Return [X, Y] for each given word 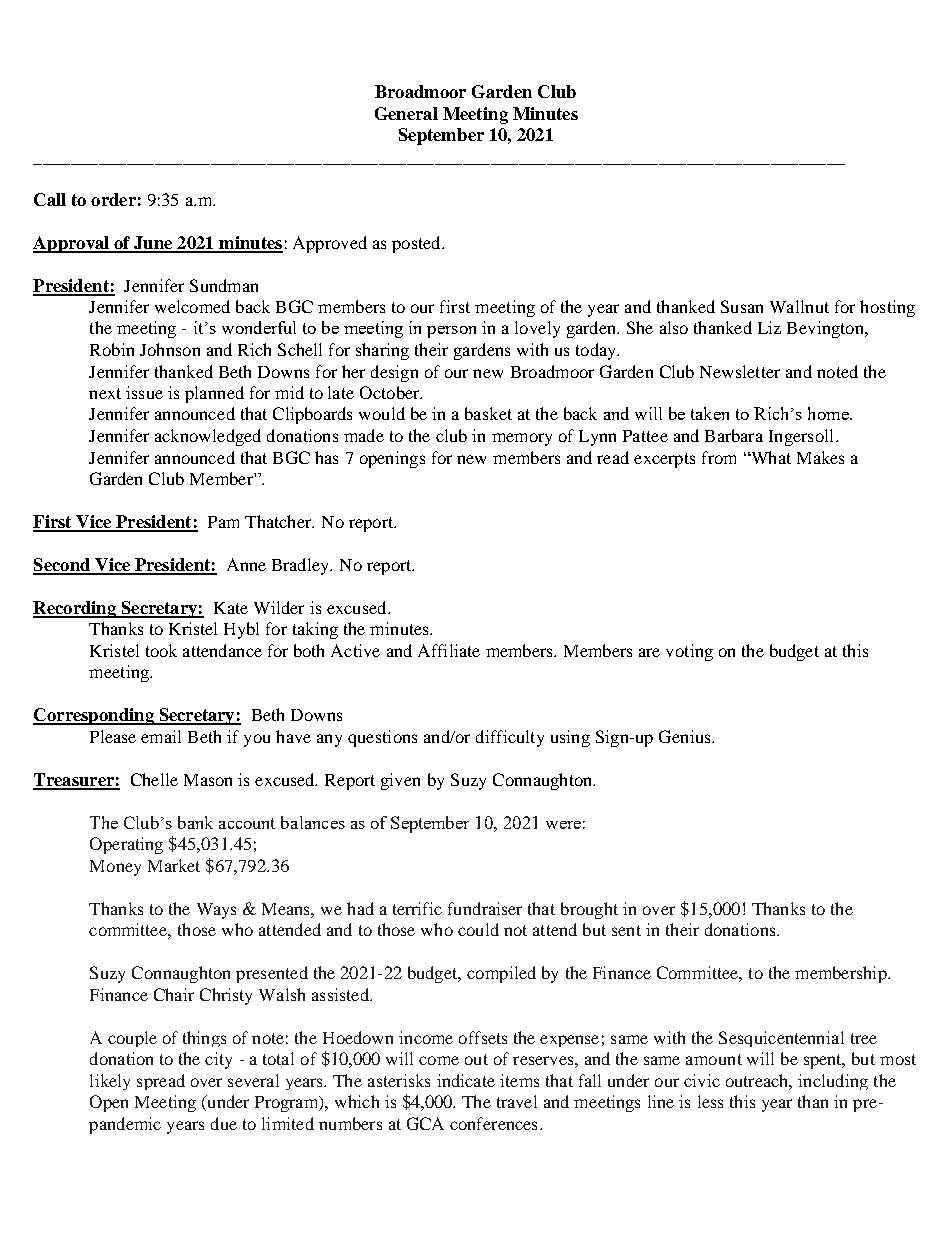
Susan [742, 306]
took [161, 650]
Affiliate [449, 650]
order [113, 199]
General [406, 113]
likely [110, 1082]
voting [689, 652]
